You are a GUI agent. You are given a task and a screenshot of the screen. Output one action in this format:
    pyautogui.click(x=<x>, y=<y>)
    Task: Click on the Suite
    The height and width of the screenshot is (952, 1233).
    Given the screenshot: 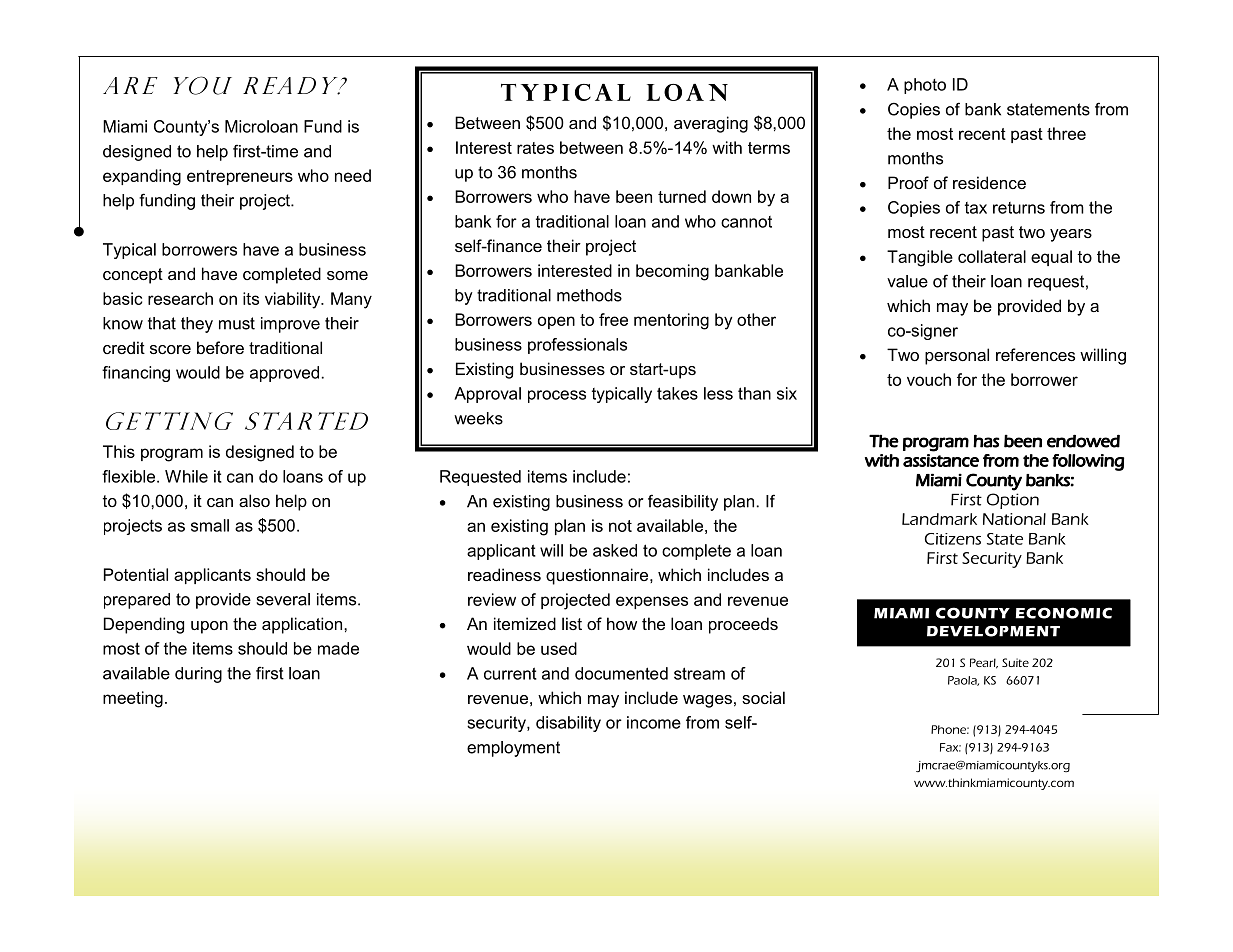 What is the action you would take?
    pyautogui.click(x=1015, y=662)
